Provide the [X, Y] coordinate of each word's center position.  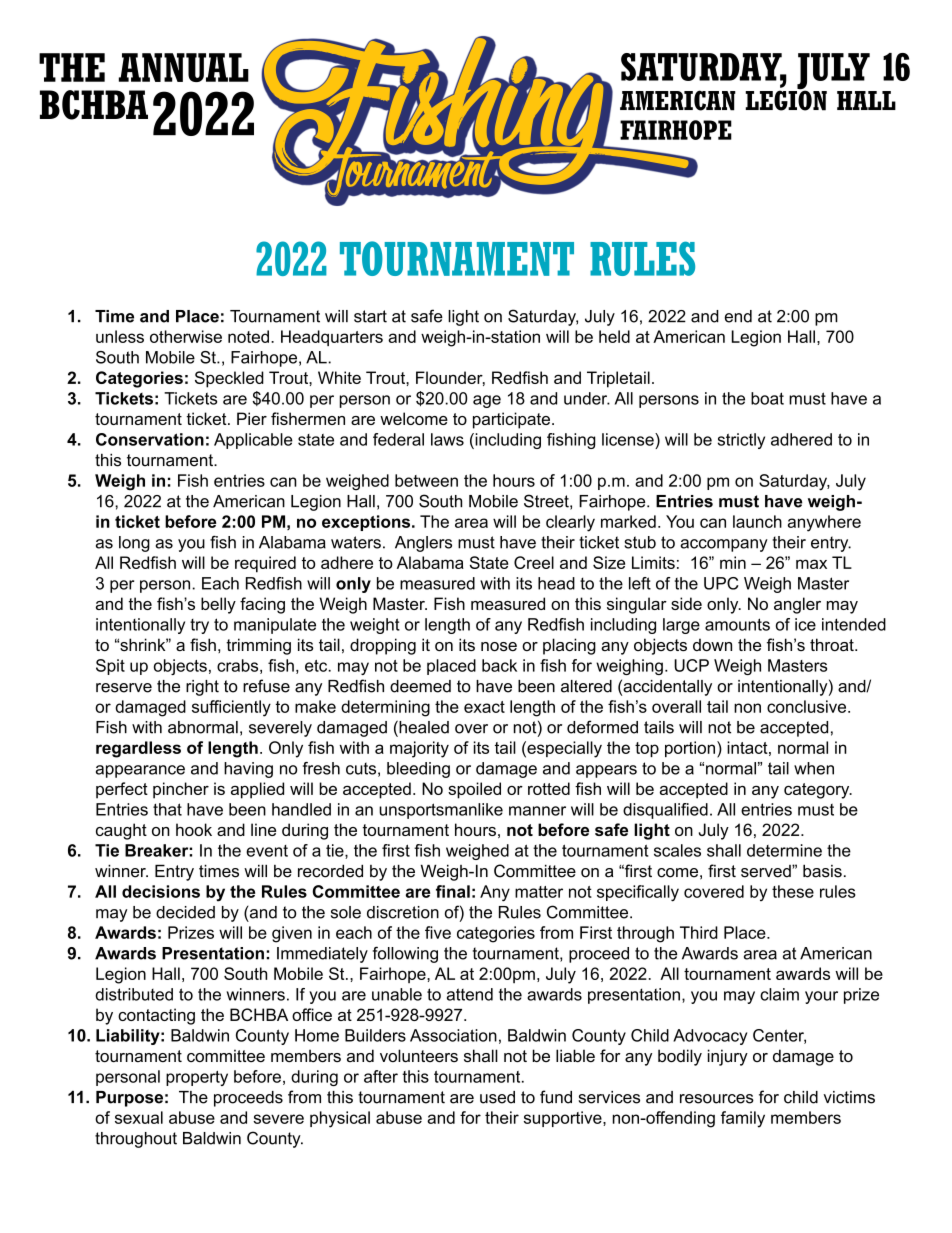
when [814, 768]
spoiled [474, 790]
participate [511, 420]
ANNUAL [184, 67]
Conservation [150, 439]
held [614, 336]
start [370, 316]
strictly [741, 441]
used [497, 1097]
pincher [181, 790]
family [743, 1119]
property [197, 1078]
